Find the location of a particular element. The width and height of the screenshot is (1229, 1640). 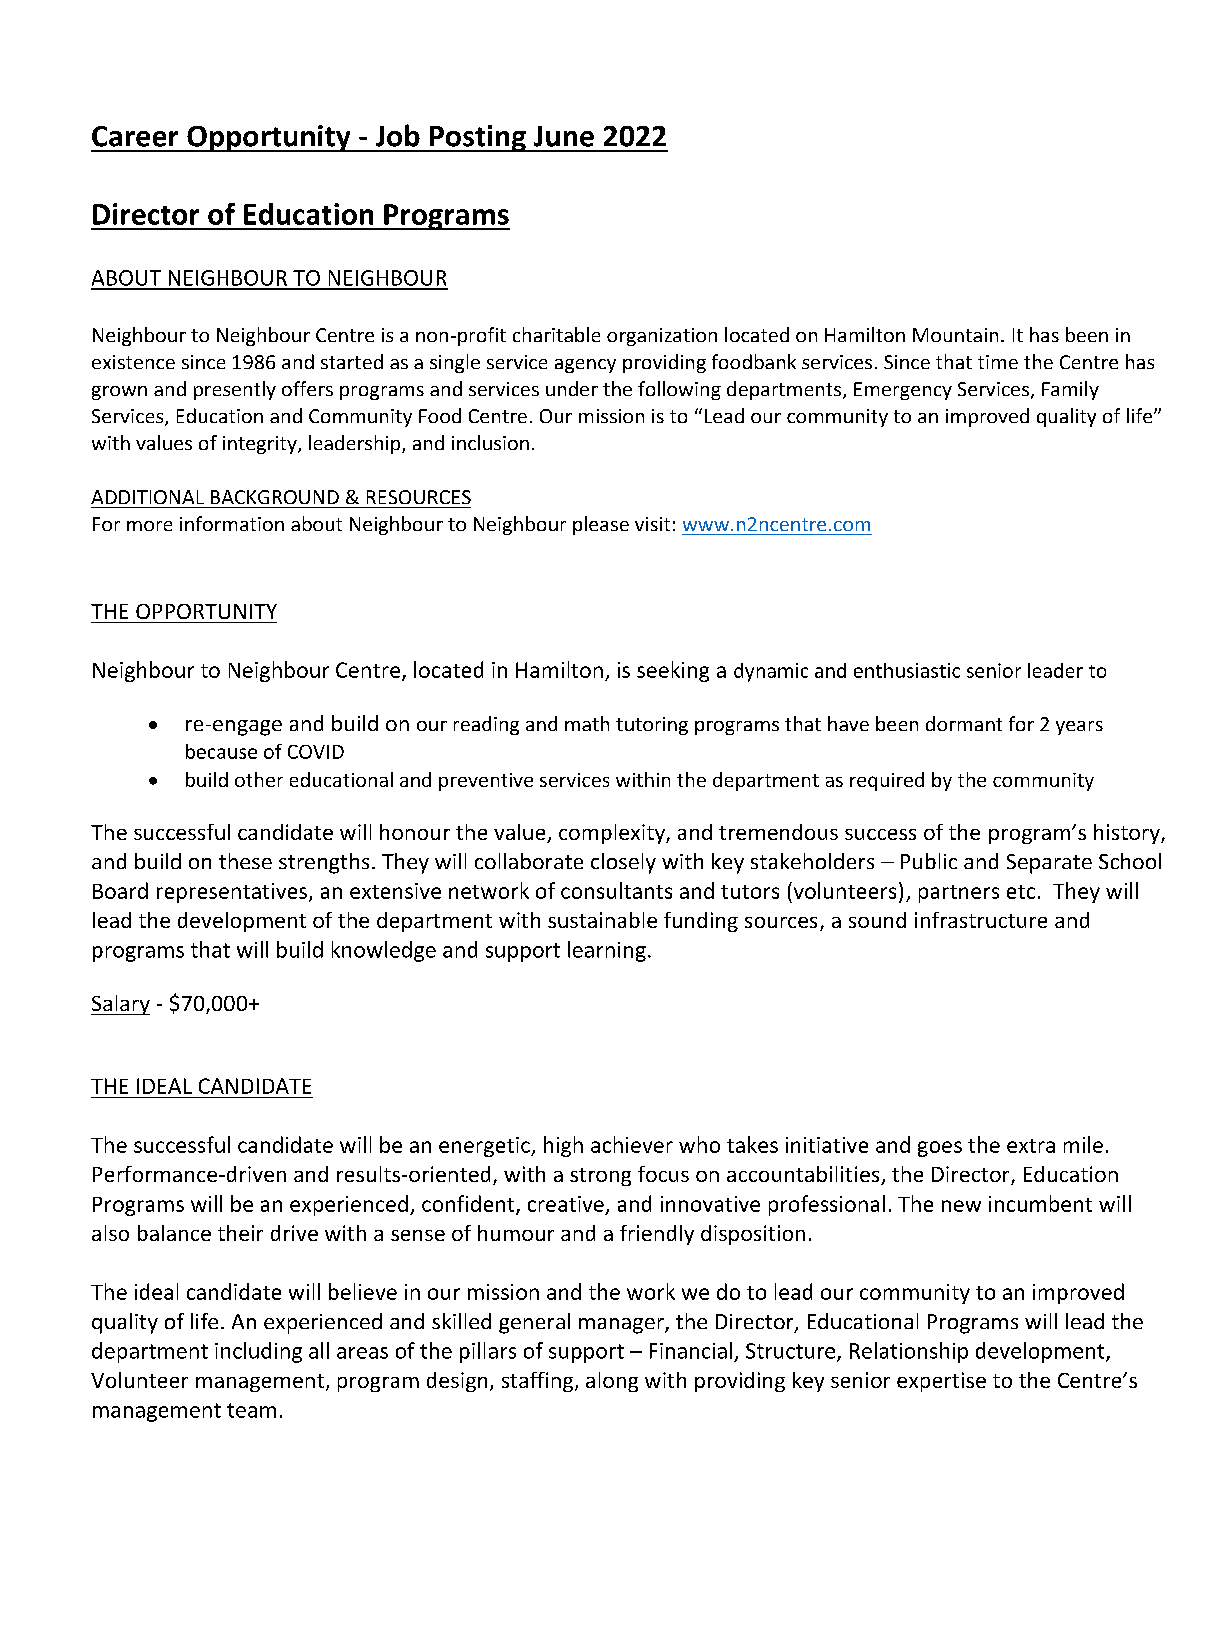

information is located at coordinates (232, 523).
